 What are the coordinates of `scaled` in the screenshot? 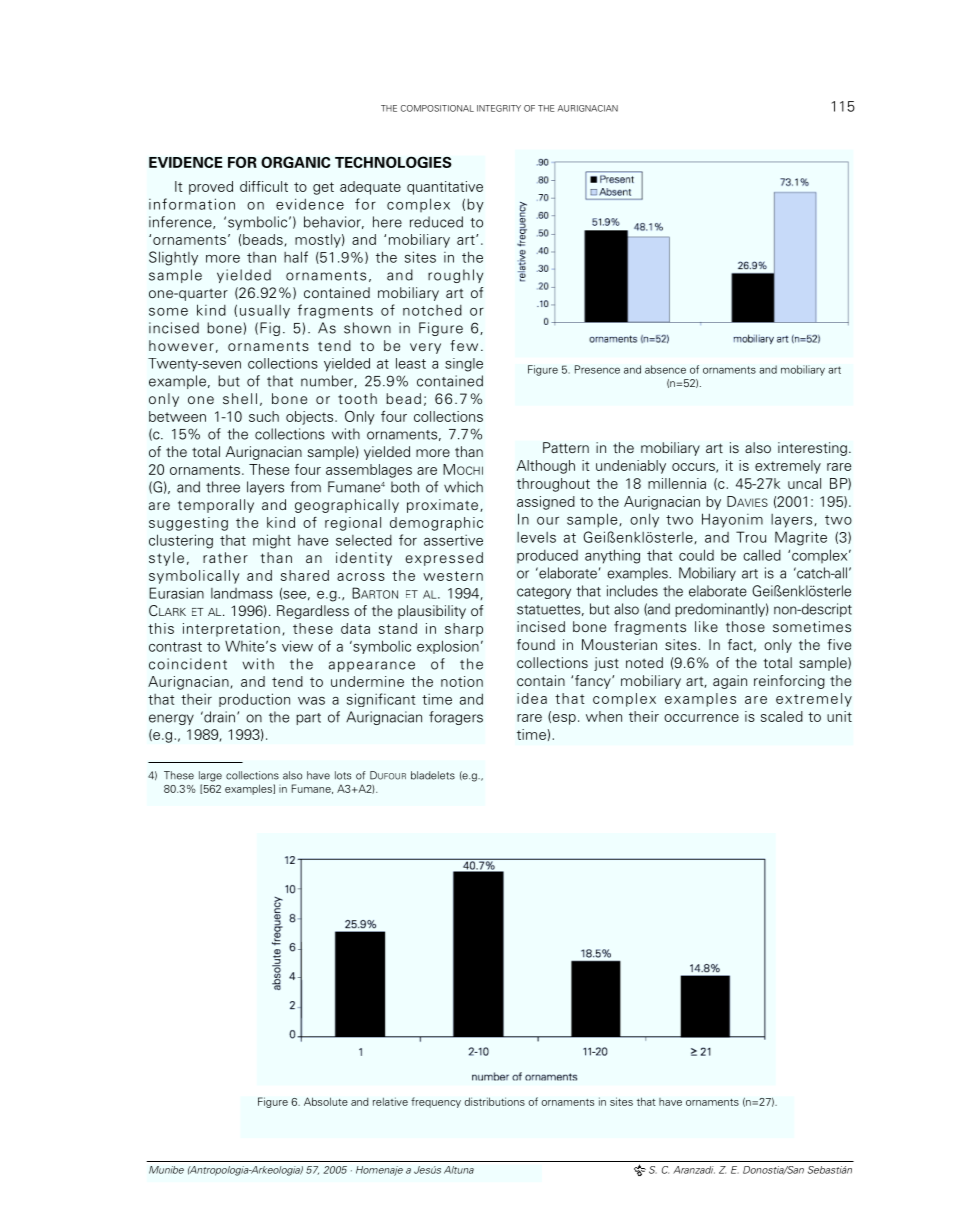 It's located at (782, 716).
